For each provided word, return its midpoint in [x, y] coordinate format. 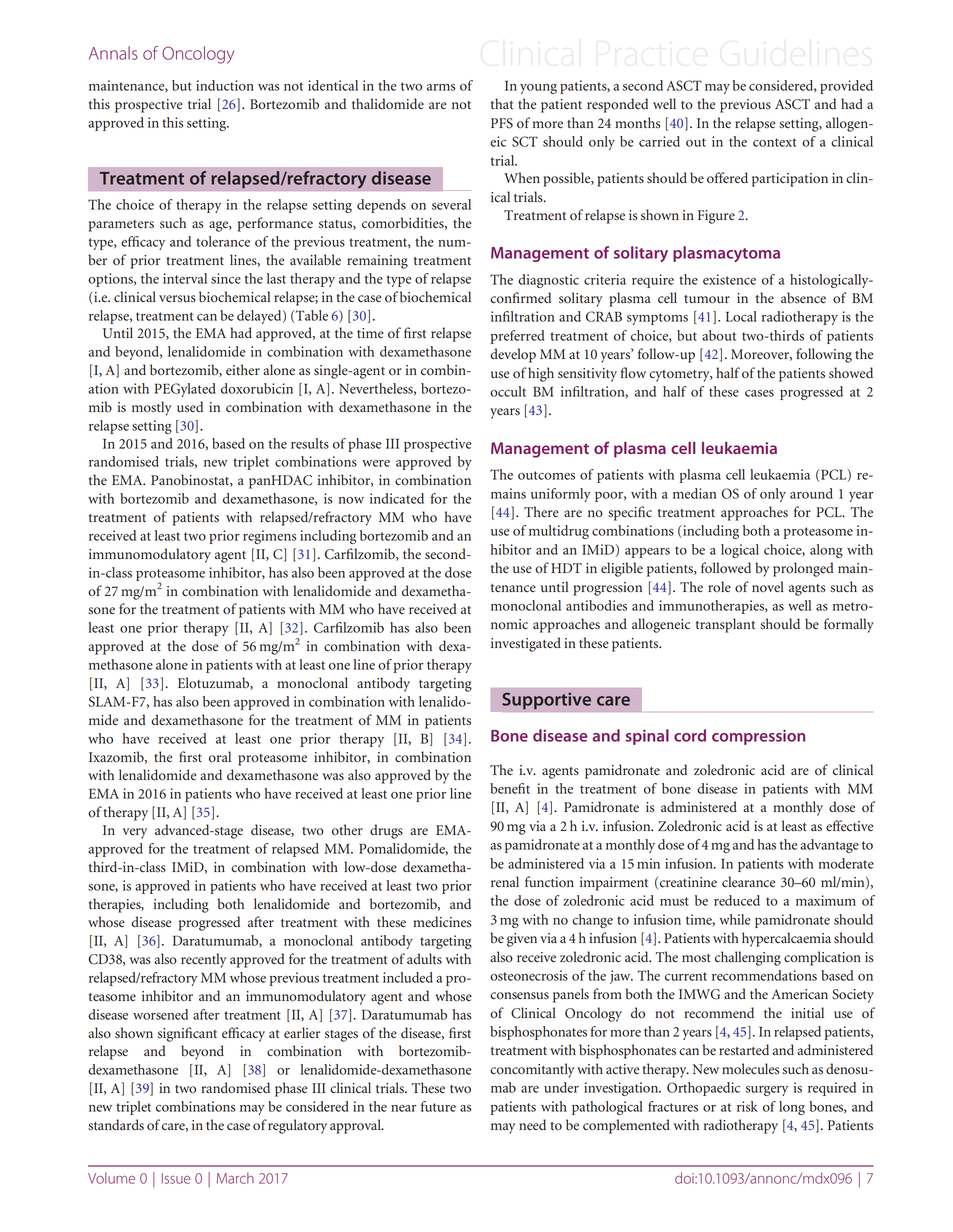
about [719, 335]
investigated [526, 644]
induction [225, 85]
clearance [748, 882]
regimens [269, 537]
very [135, 833]
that [502, 103]
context [775, 142]
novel [768, 587]
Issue [176, 1178]
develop [513, 355]
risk [747, 1106]
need [532, 1124]
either [243, 369]
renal [505, 881]
